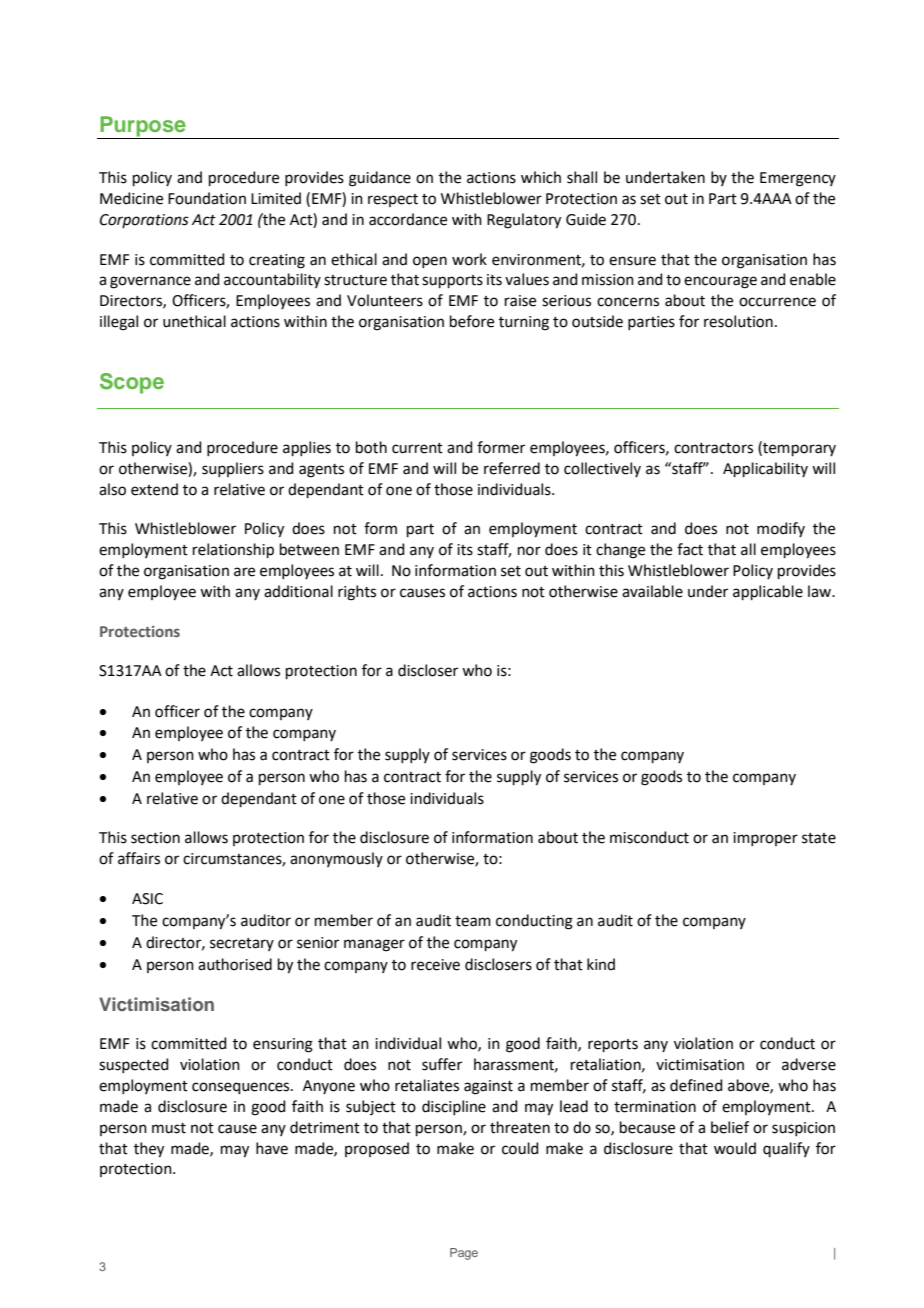 This document has height=1308, width=924. I want to click on are, so click(244, 572).
